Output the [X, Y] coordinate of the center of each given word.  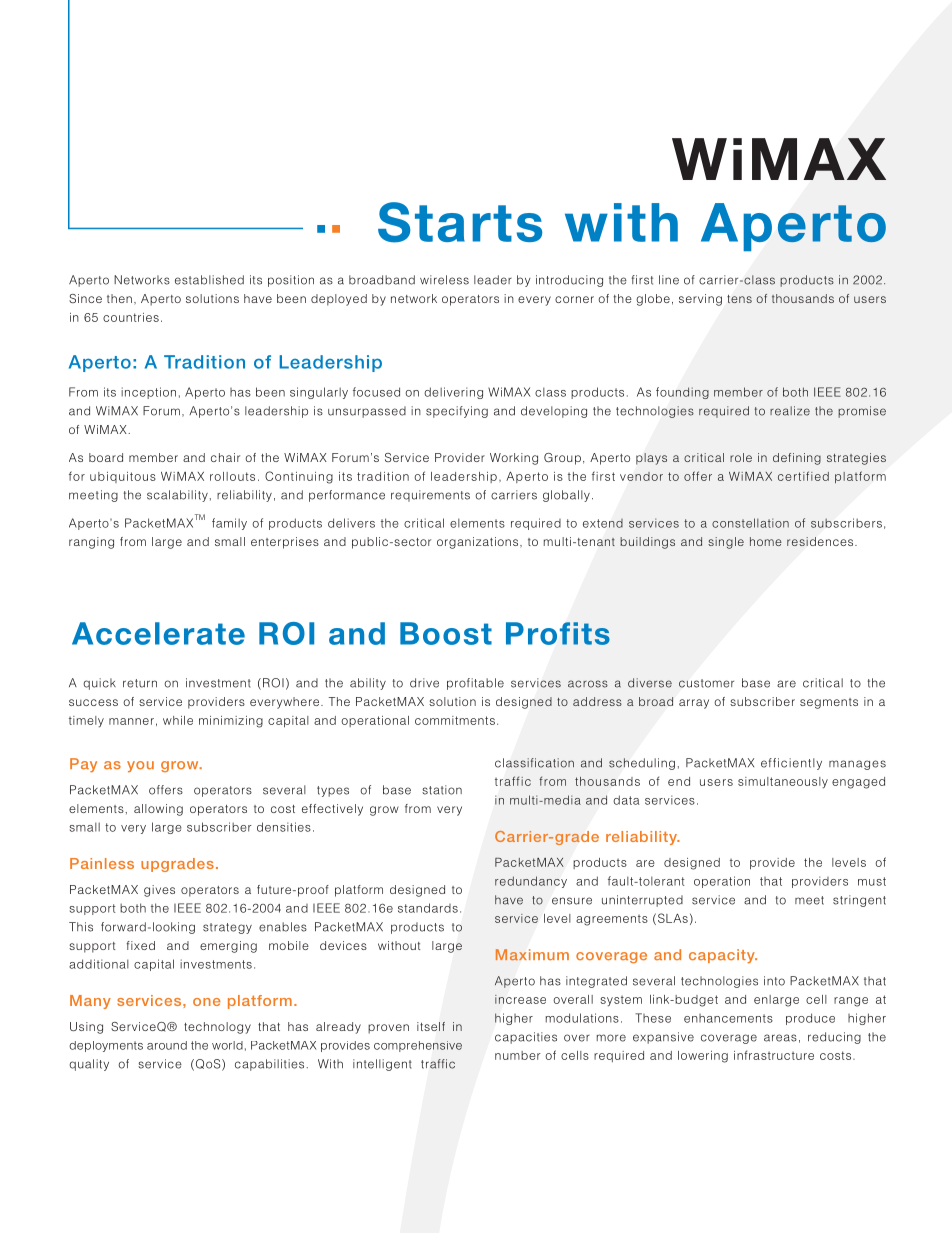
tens [739, 299]
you [140, 766]
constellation [750, 523]
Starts [460, 222]
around [167, 1045]
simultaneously [783, 783]
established [209, 280]
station [442, 790]
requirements [430, 496]
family [229, 524]
